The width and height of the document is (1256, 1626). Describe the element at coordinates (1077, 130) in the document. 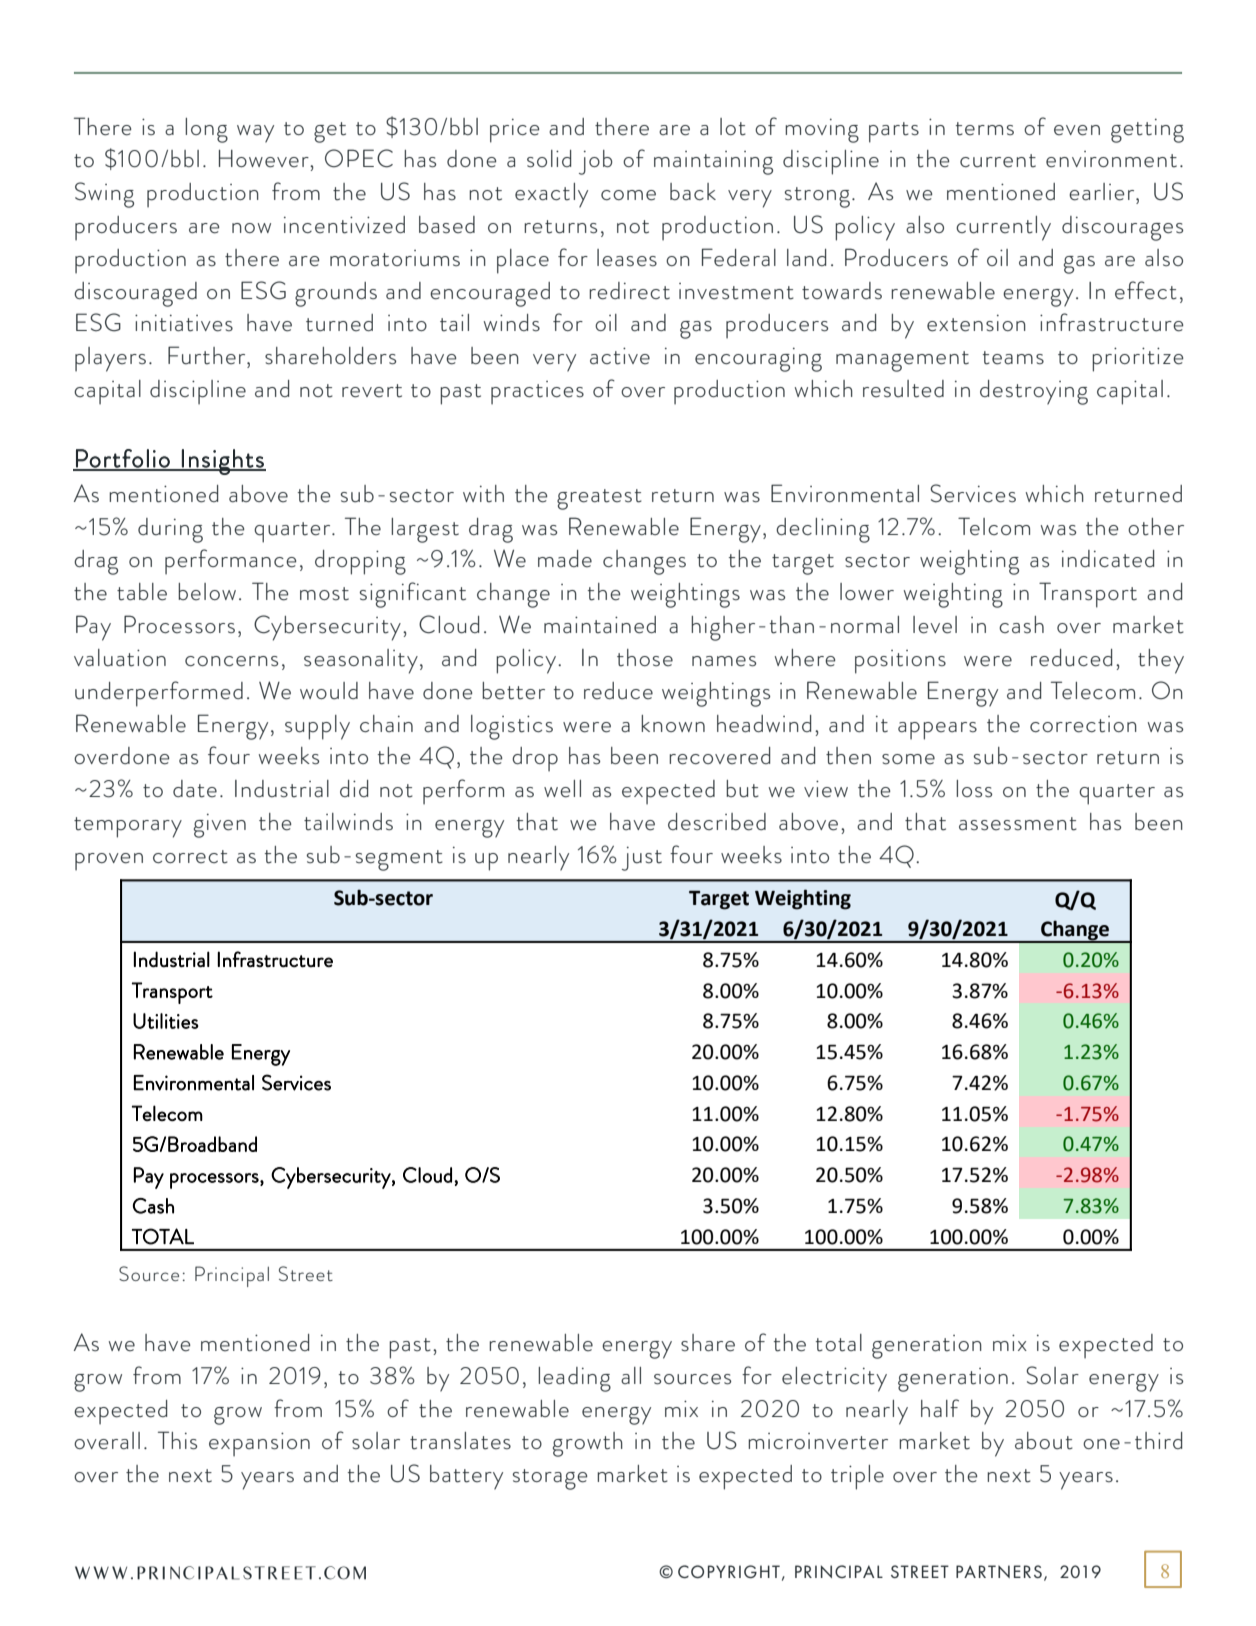

I see `even` at that location.
